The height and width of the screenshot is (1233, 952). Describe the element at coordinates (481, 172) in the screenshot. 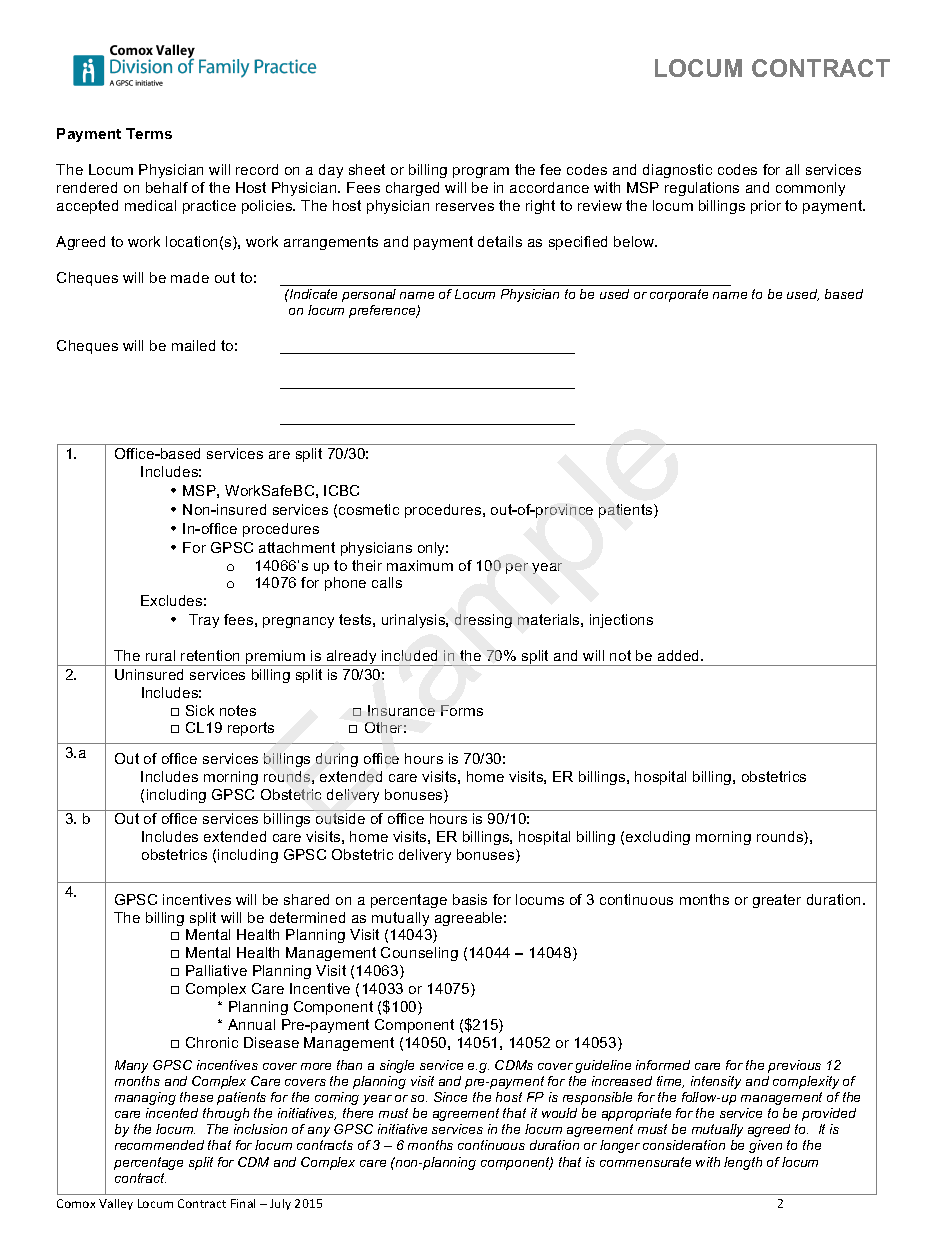

I see `program` at that location.
